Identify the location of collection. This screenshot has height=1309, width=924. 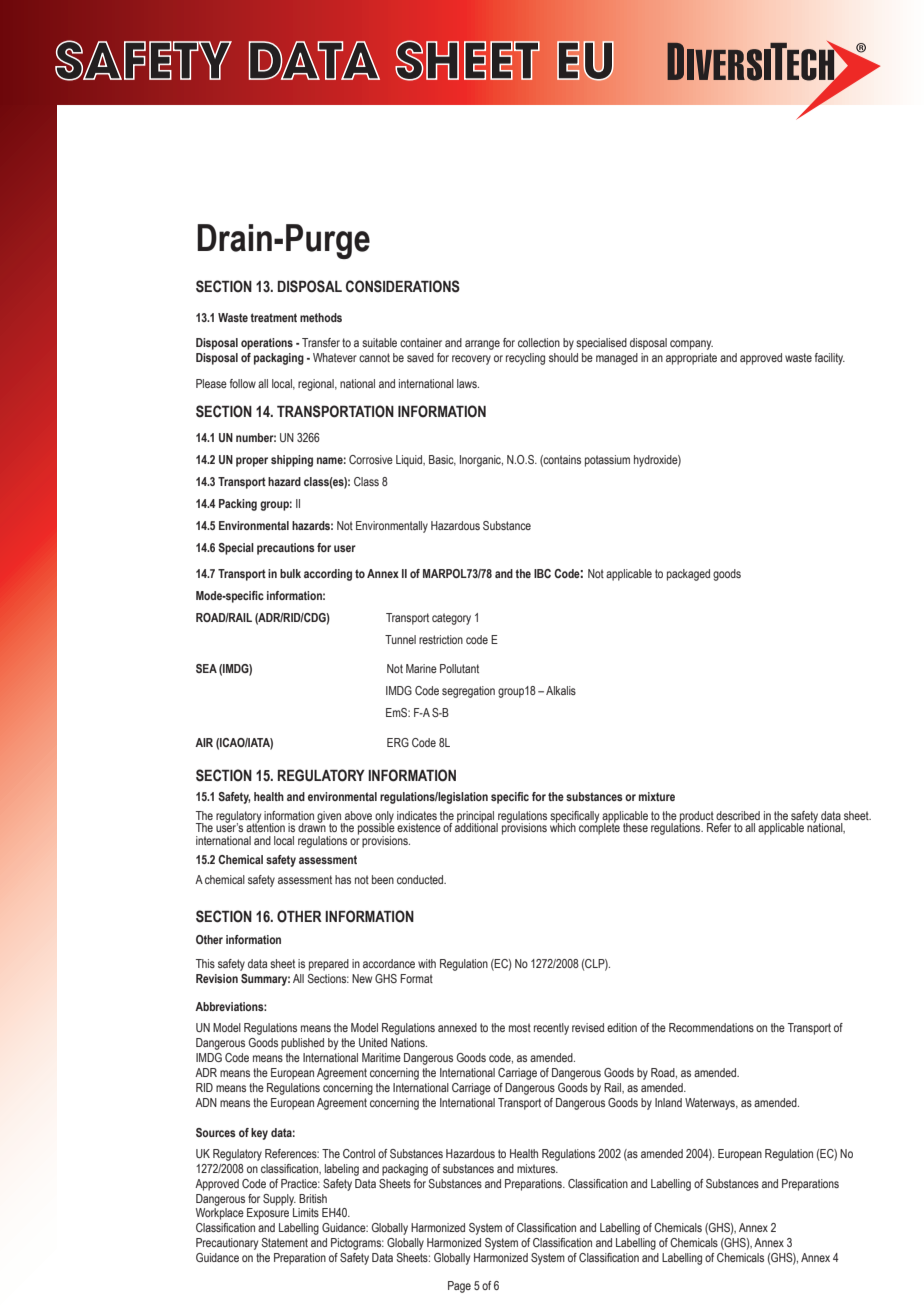
(539, 342).
